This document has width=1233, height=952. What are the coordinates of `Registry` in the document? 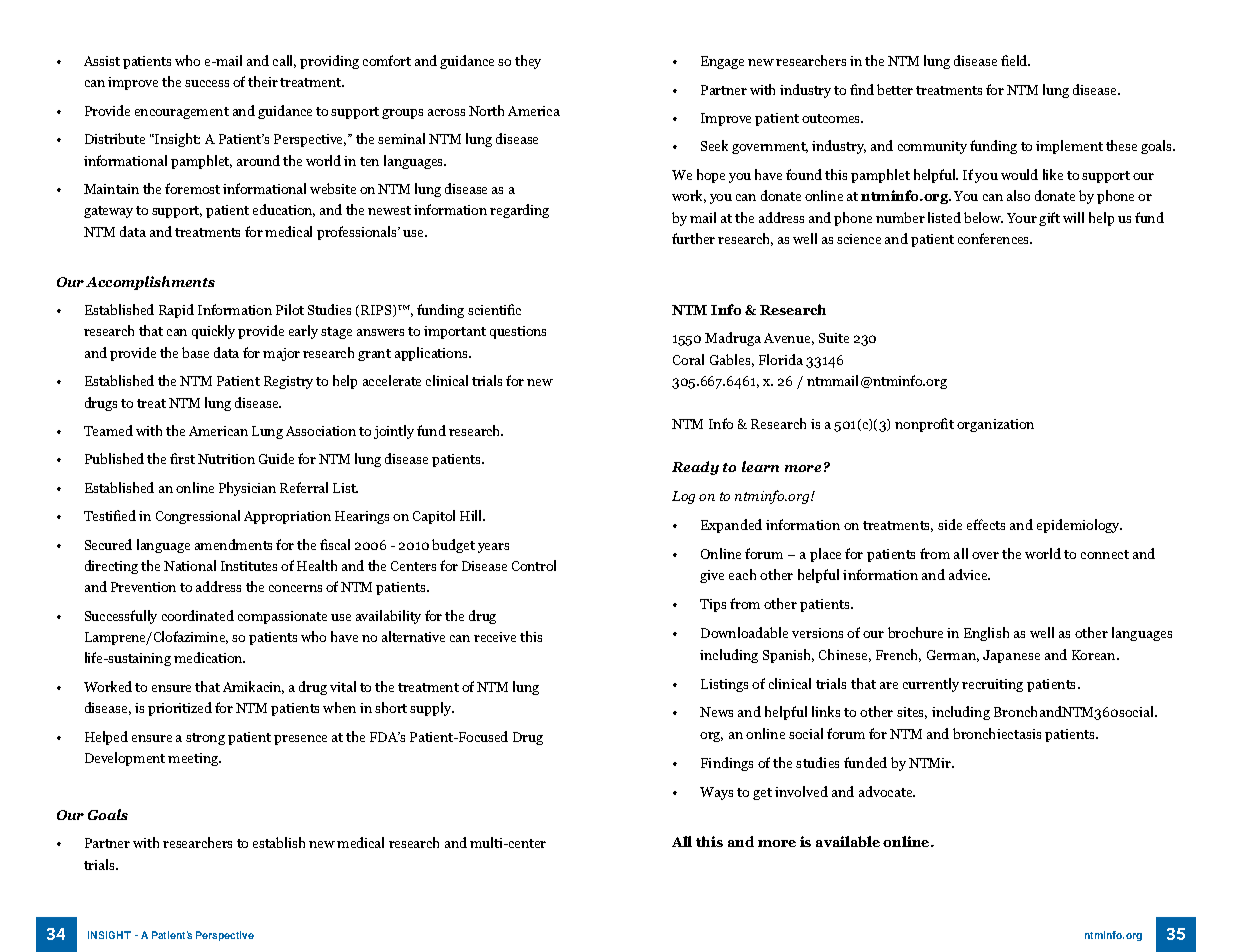 It's located at (288, 382).
